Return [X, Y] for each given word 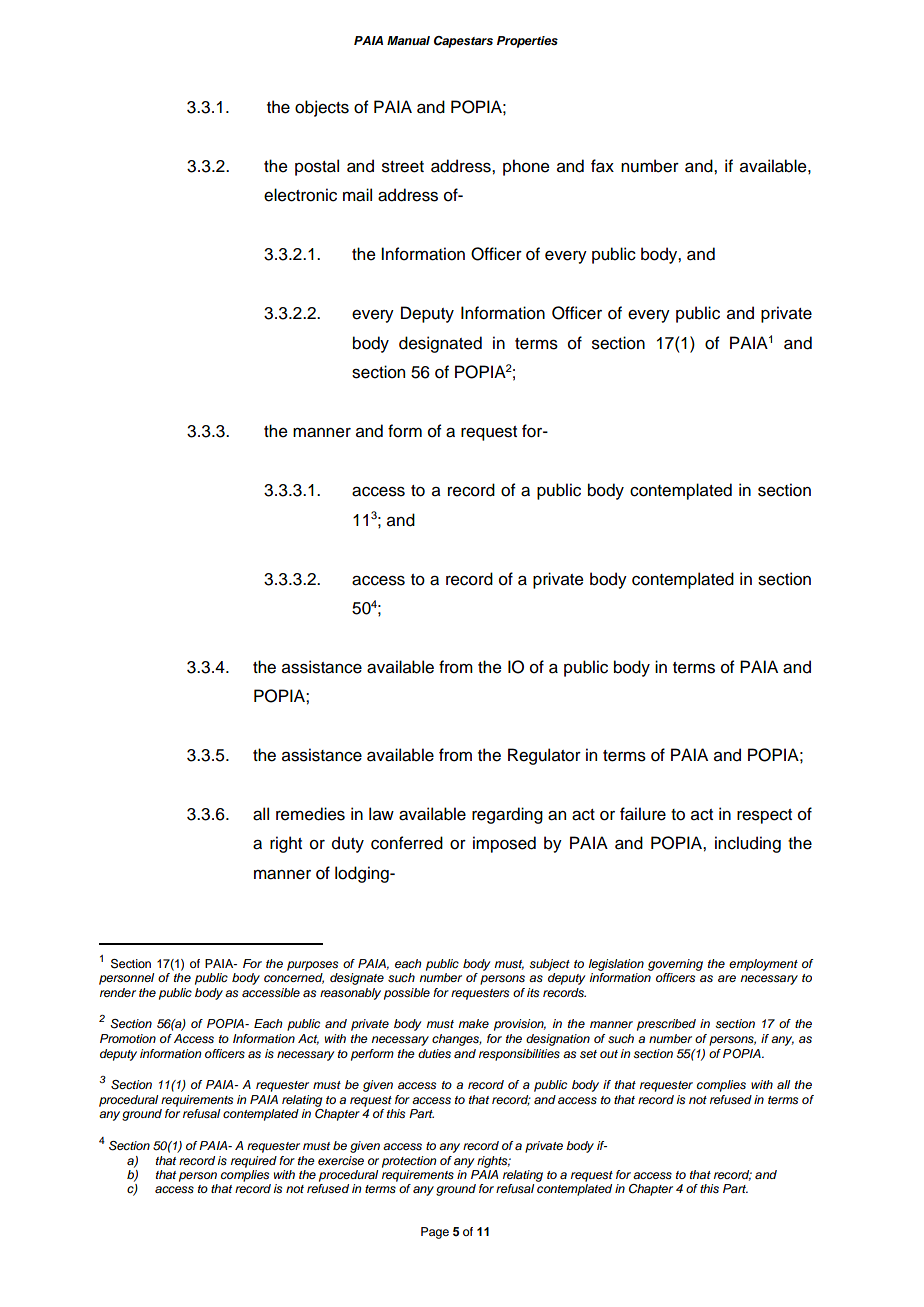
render [118, 992]
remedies [310, 814]
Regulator [544, 756]
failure [643, 814]
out [609, 1054]
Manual [408, 40]
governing [675, 965]
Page [435, 1233]
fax [602, 166]
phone [526, 167]
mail [357, 195]
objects [322, 108]
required [254, 1162]
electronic [300, 195]
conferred [407, 843]
